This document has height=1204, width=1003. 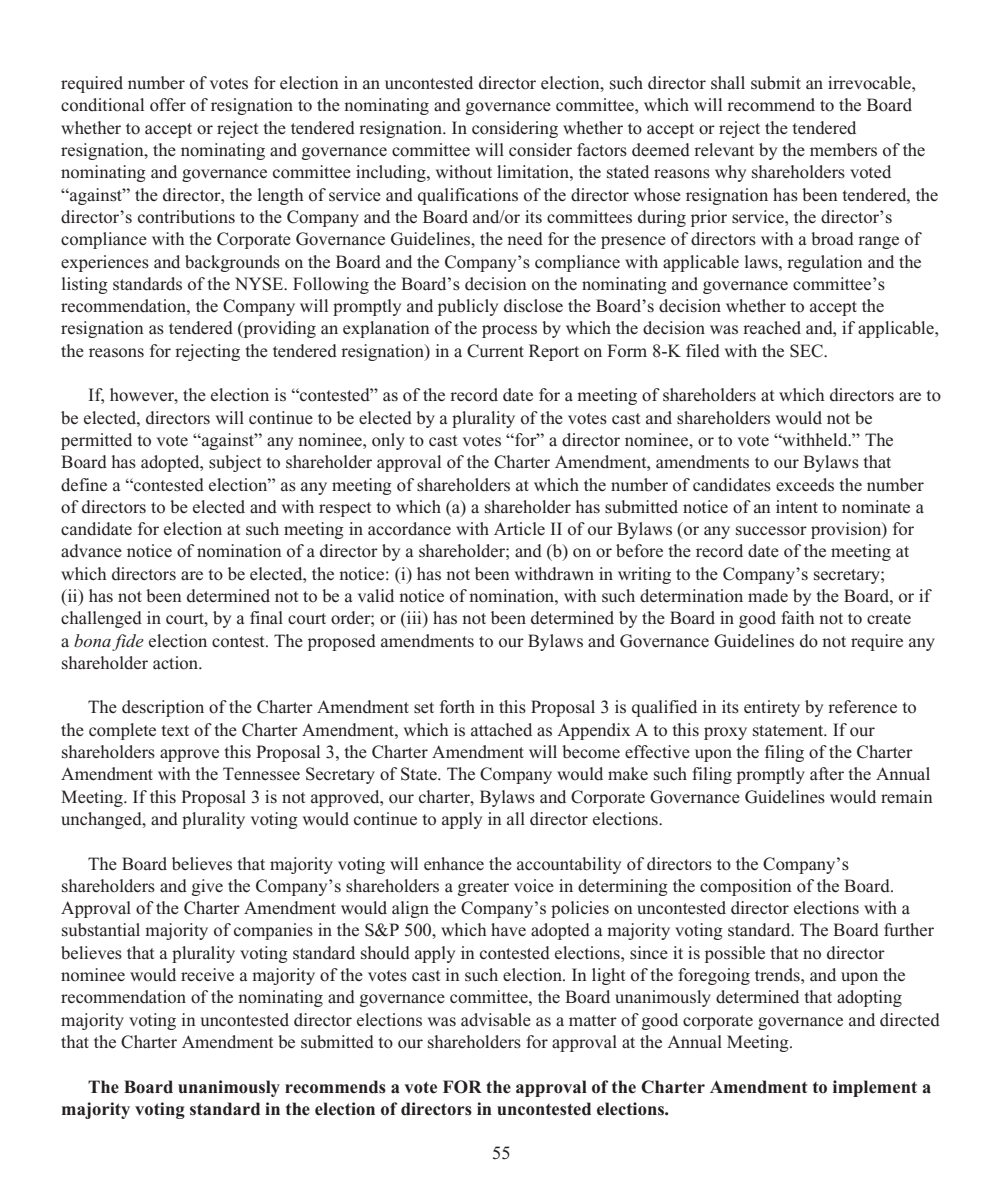 What do you see at coordinates (207, 975) in the document?
I see `receive` at bounding box center [207, 975].
